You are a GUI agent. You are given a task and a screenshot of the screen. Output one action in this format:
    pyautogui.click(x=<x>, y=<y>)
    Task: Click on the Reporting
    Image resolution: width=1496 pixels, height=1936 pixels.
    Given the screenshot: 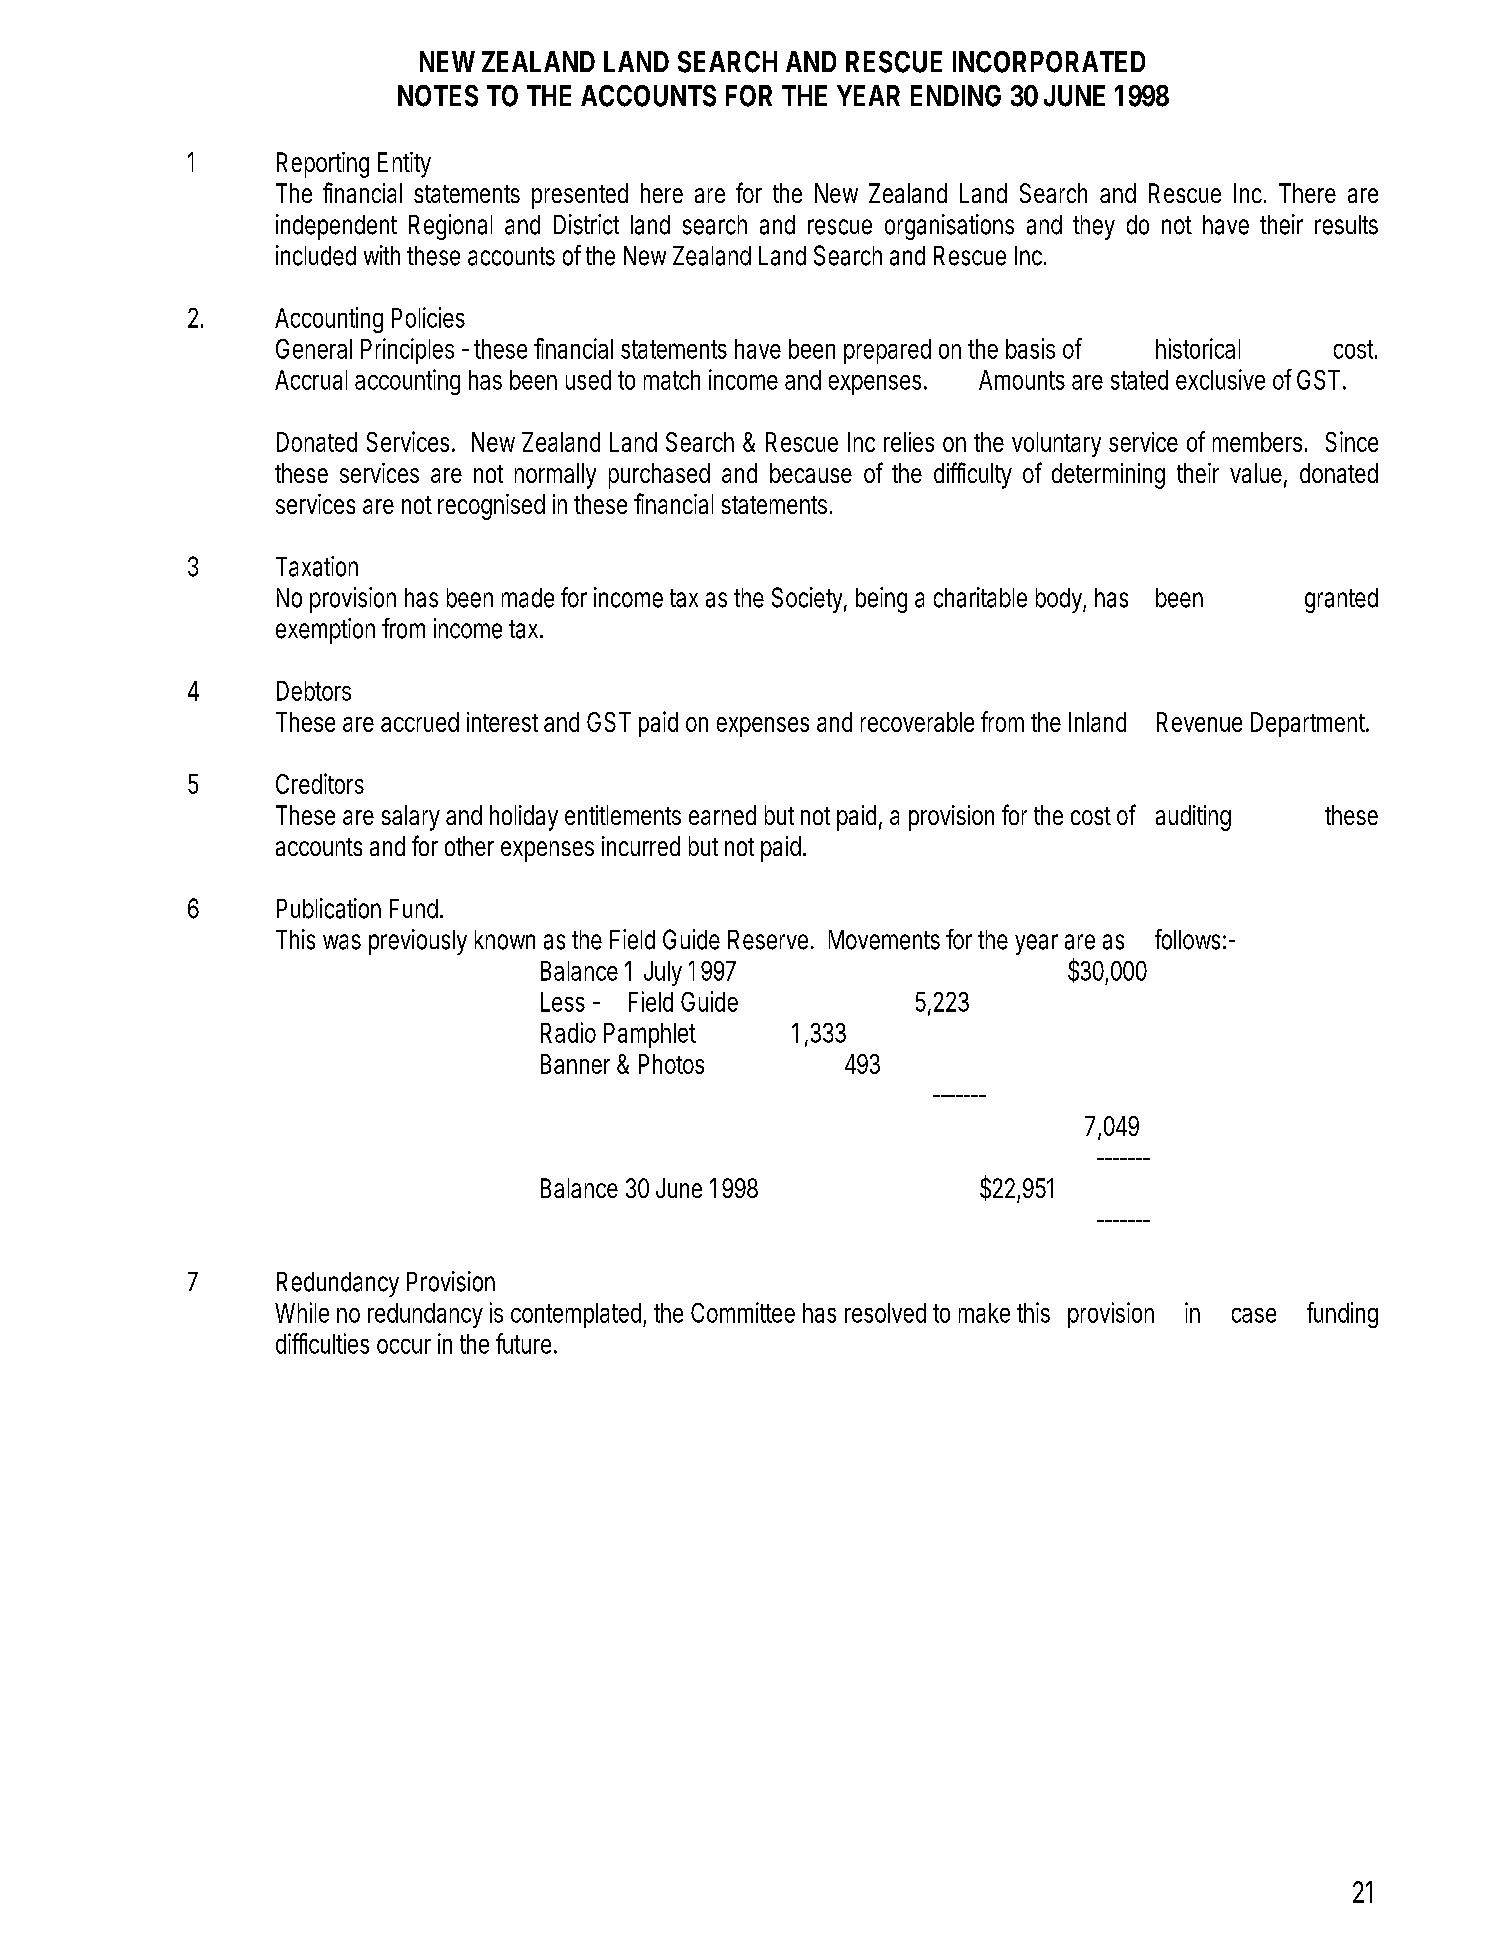 What is the action you would take?
    pyautogui.click(x=323, y=165)
